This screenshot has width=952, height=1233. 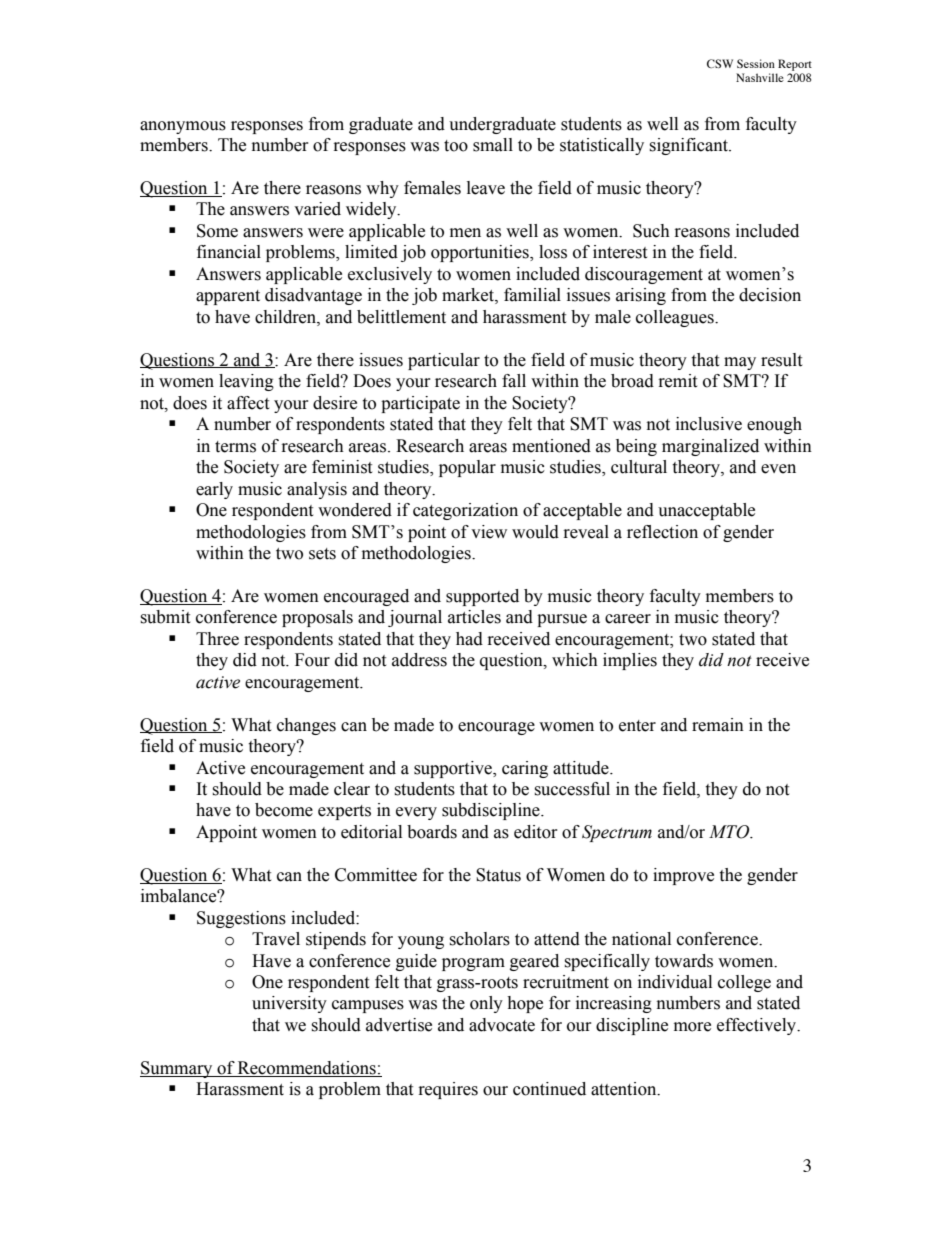 I want to click on small, so click(x=493, y=145).
